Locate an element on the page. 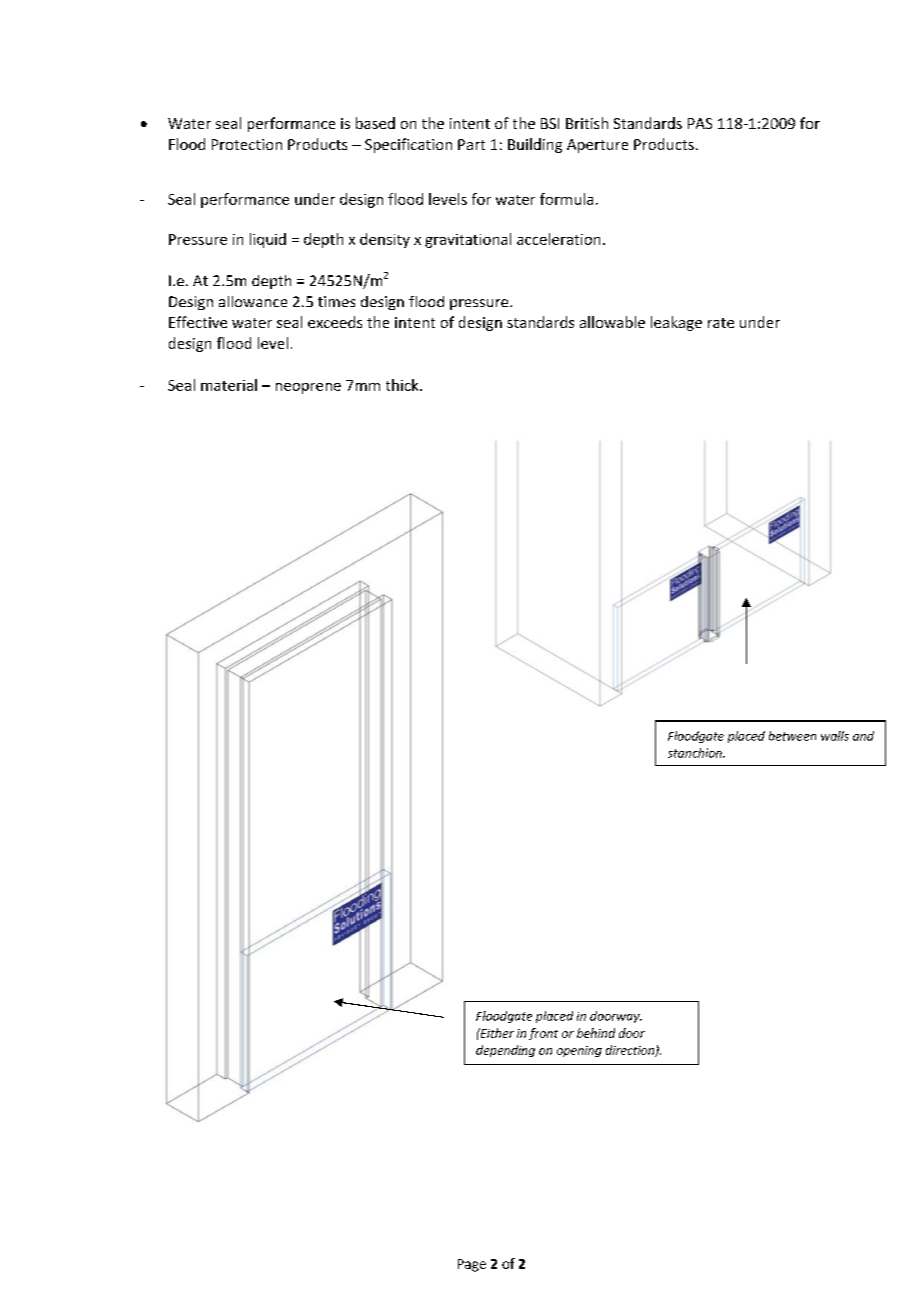  opening is located at coordinates (579, 1051).
